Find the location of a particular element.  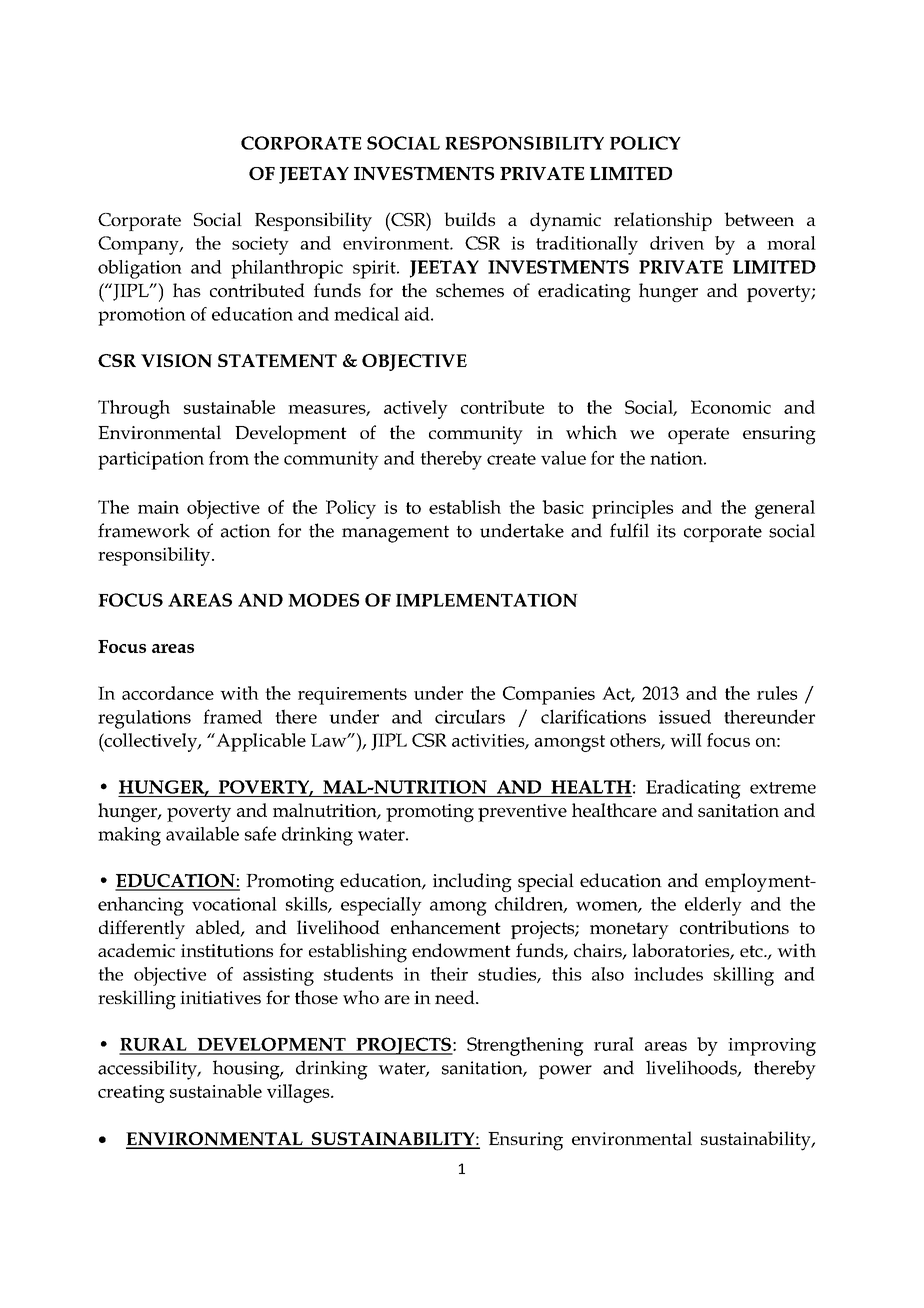

IMPLEMENTATION is located at coordinates (487, 600).
